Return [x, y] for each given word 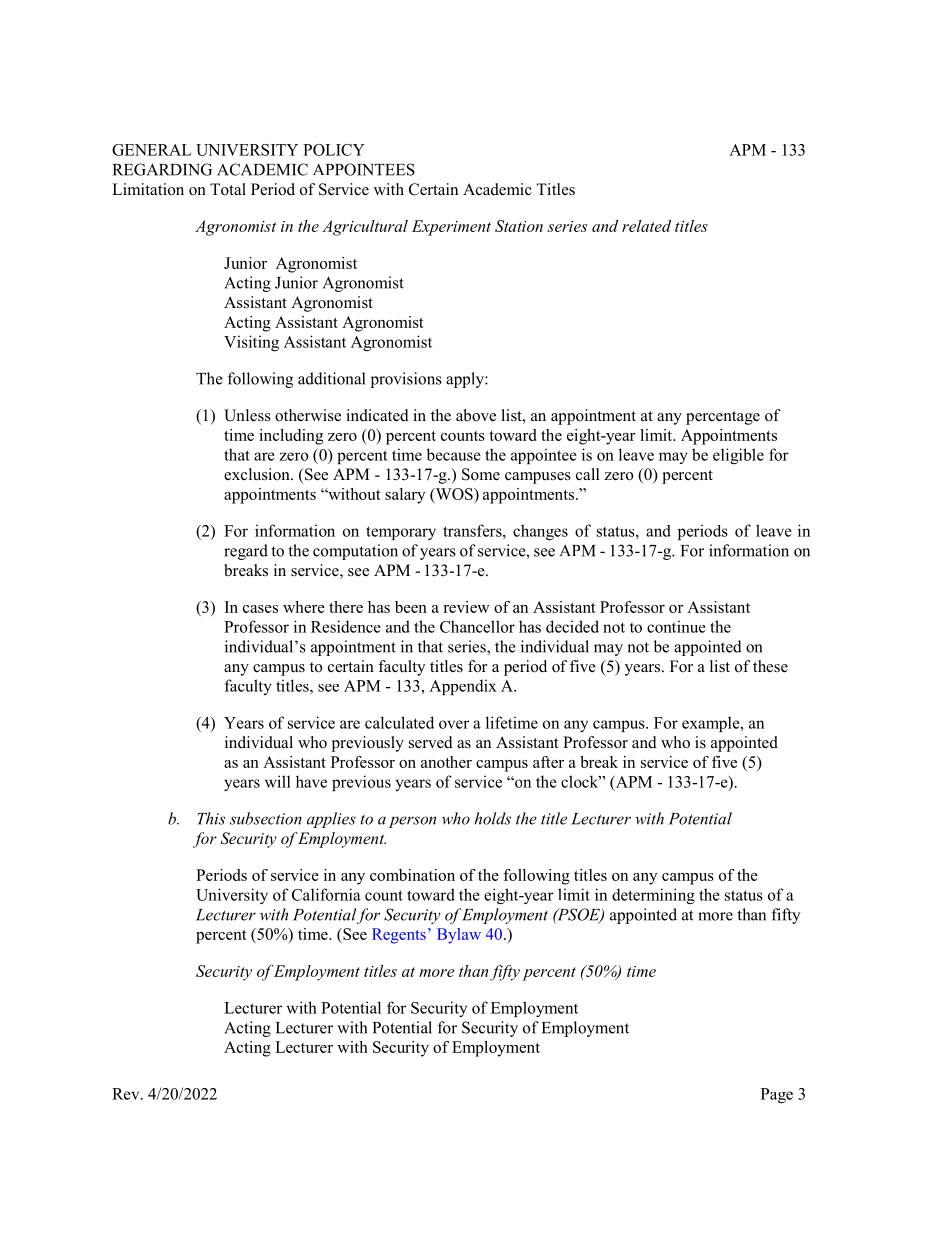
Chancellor [477, 626]
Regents [399, 936]
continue [676, 626]
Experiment [451, 228]
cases [260, 609]
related [646, 226]
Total [228, 189]
